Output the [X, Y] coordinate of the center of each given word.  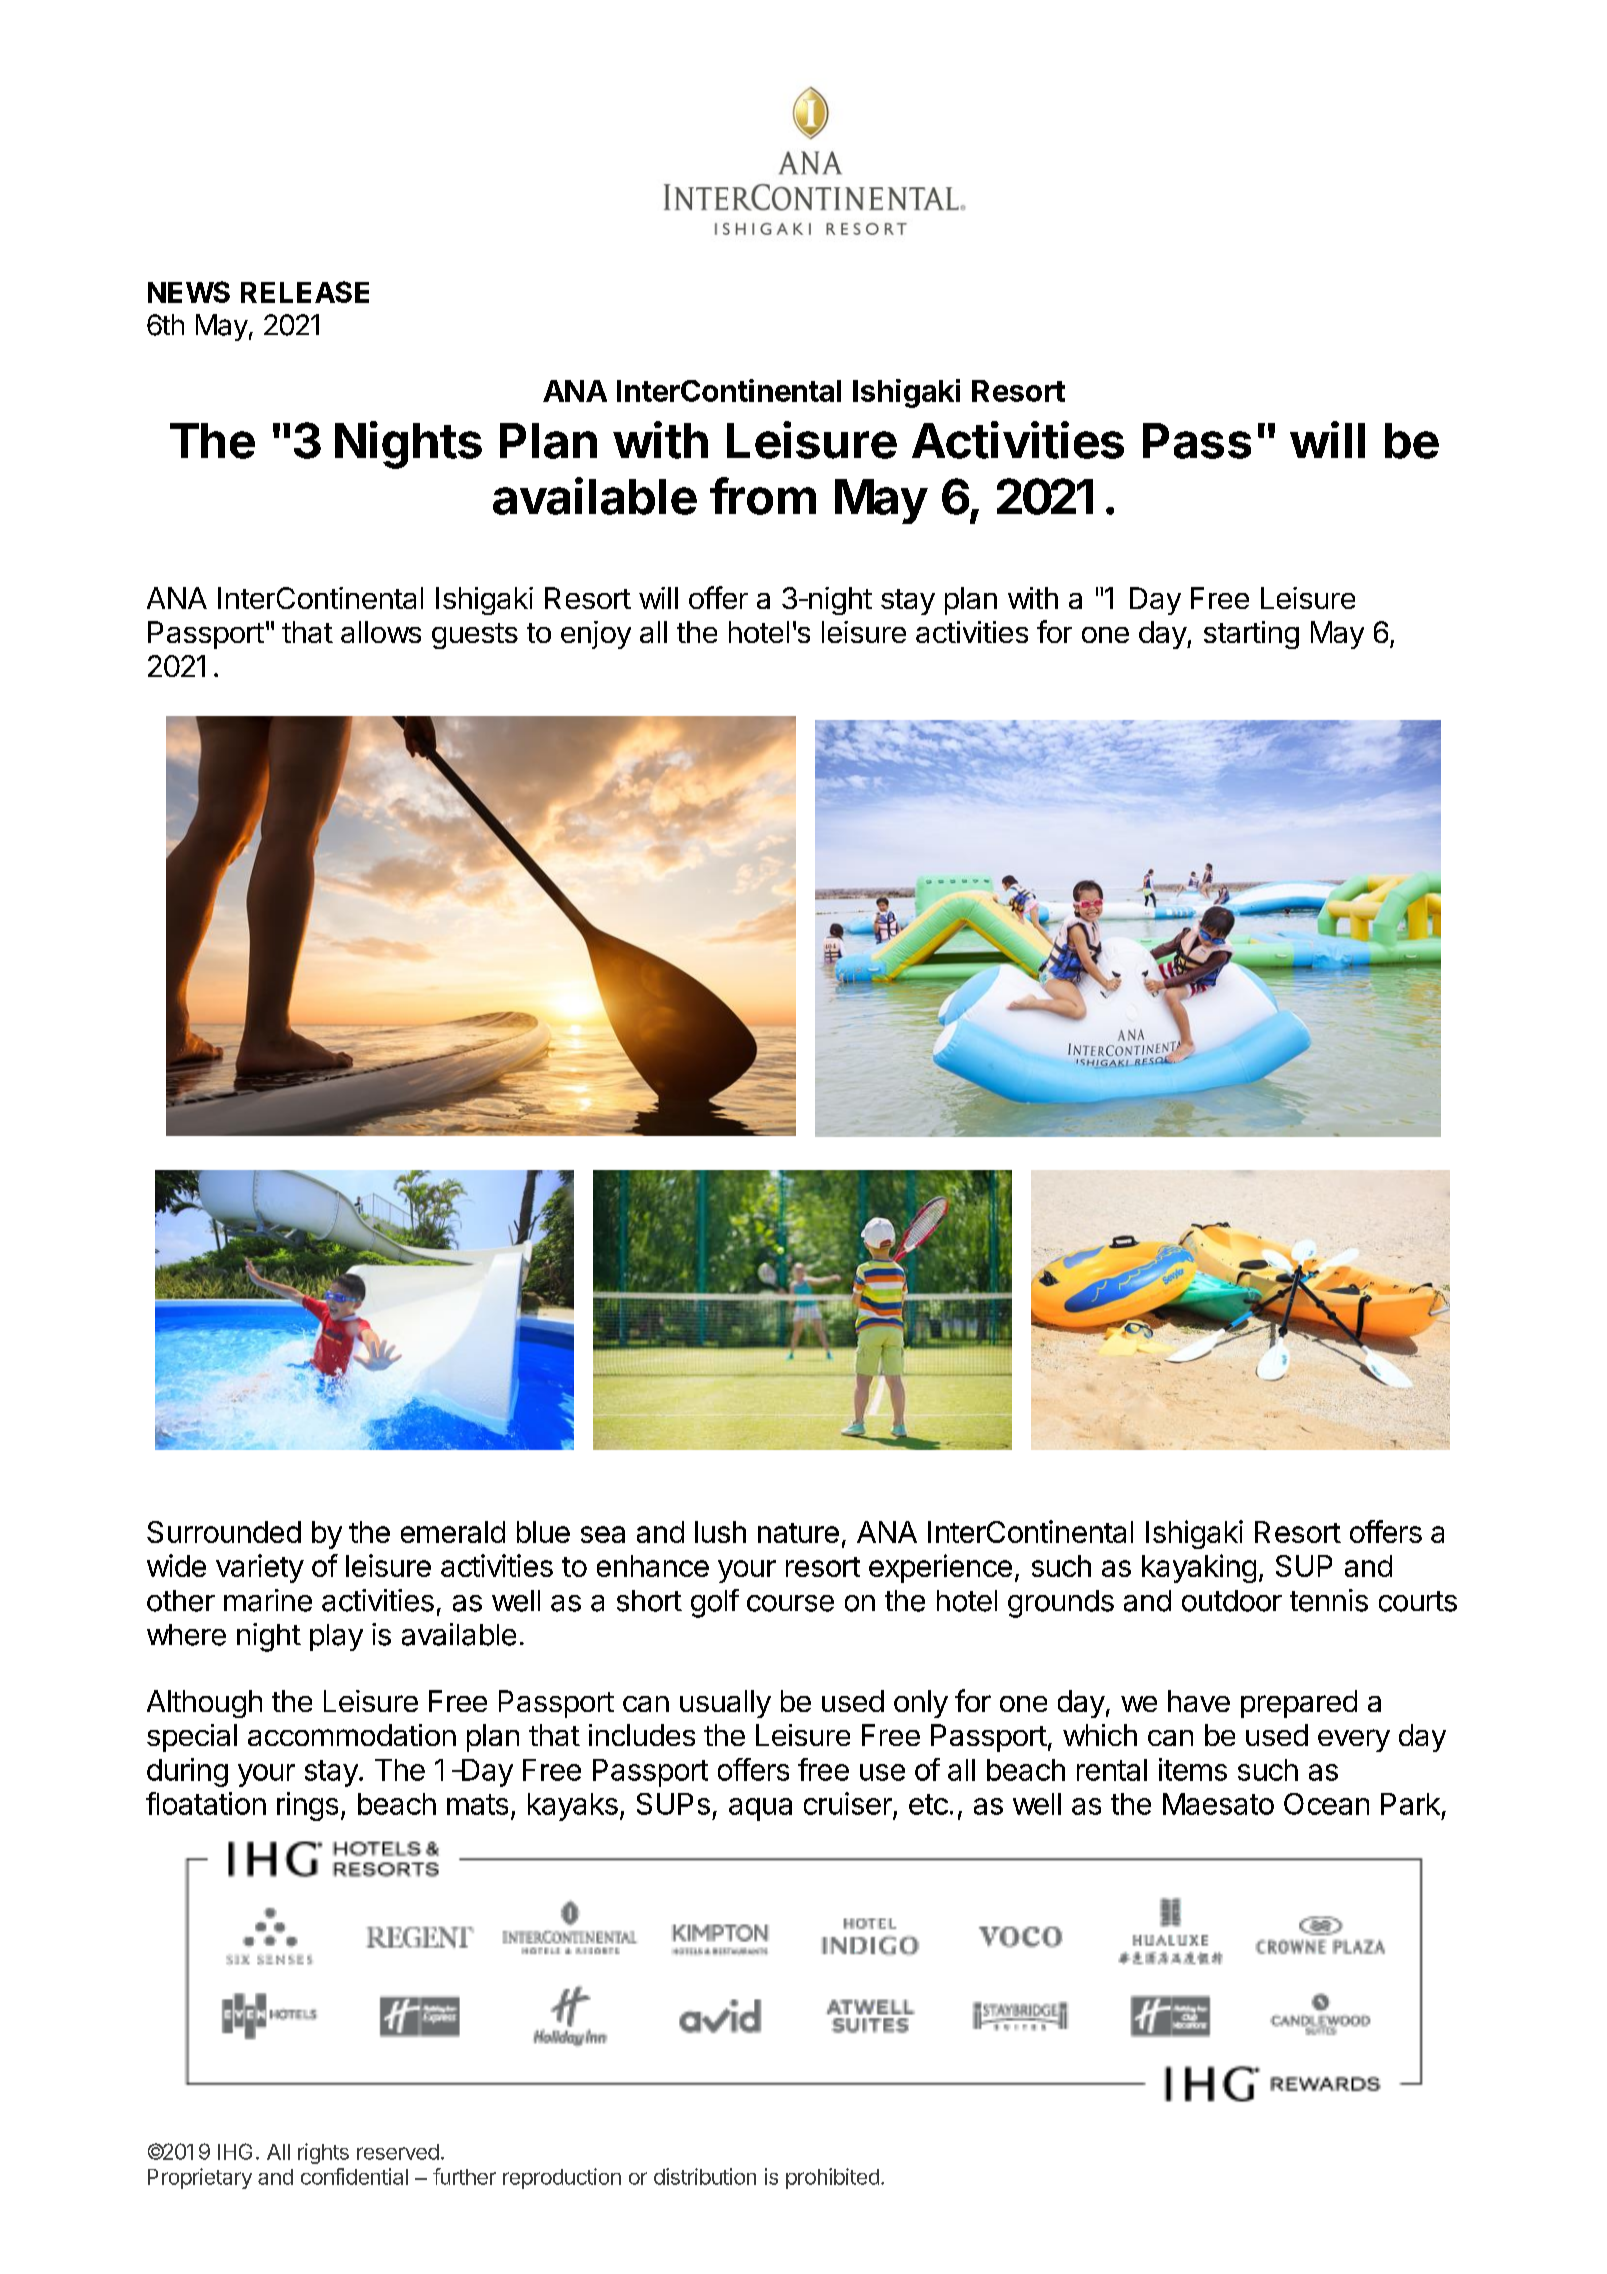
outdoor [1232, 1601]
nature [798, 1533]
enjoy [596, 635]
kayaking [1199, 1568]
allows [381, 632]
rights [323, 2153]
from [763, 496]
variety [260, 1568]
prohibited [832, 2178]
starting [1251, 635]
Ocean [1326, 1804]
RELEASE [305, 292]
